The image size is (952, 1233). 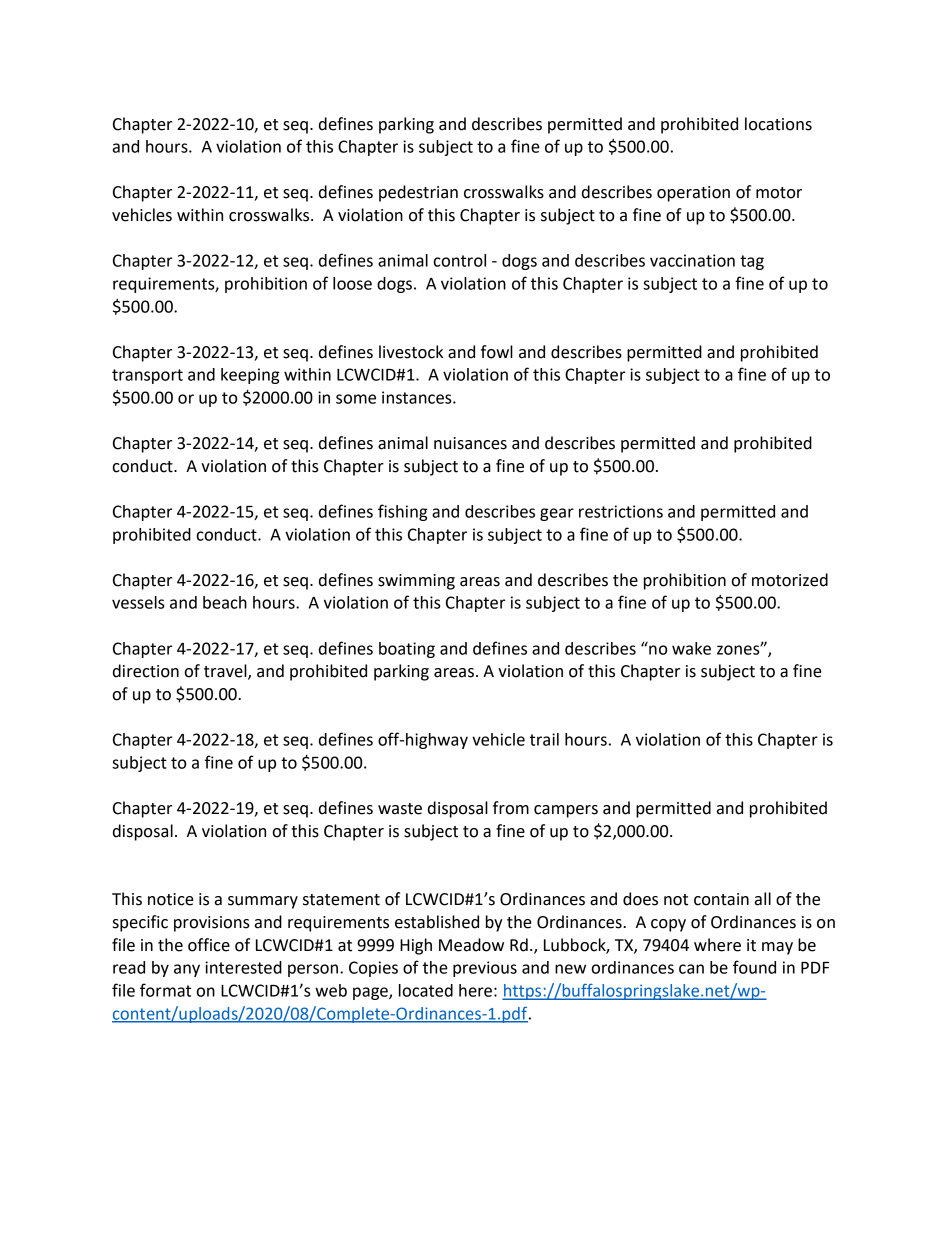 I want to click on control, so click(x=460, y=260).
